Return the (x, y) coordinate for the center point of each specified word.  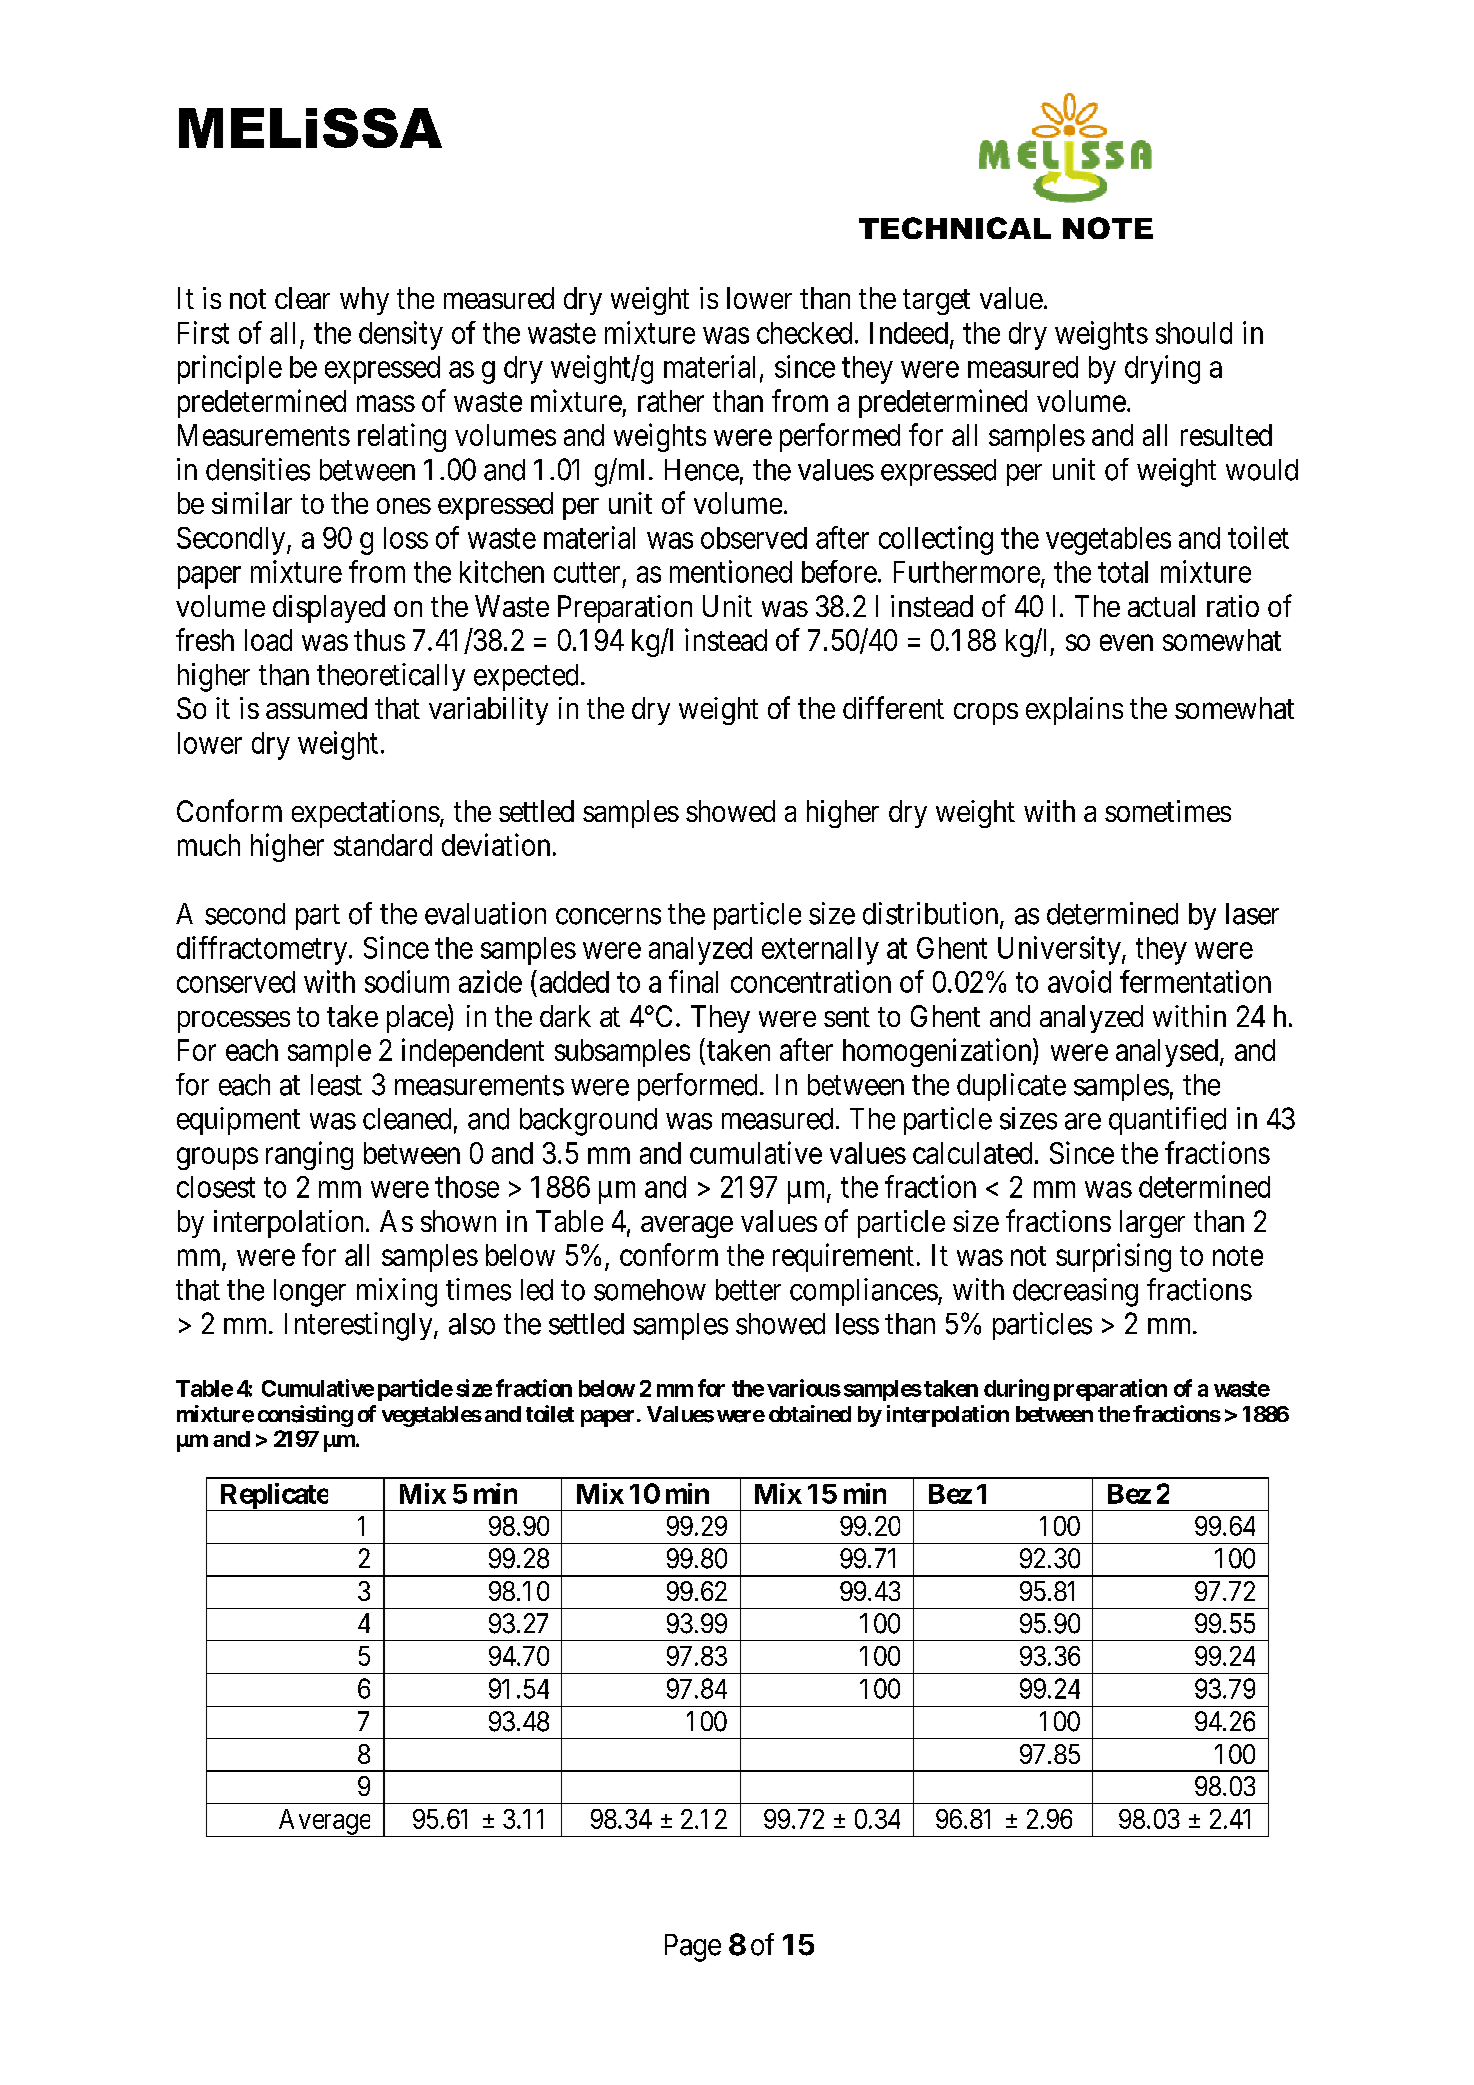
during (1016, 1390)
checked (804, 333)
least (336, 1085)
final (693, 981)
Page (693, 1948)
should (1194, 333)
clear (302, 298)
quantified (1167, 1121)
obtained (810, 1413)
